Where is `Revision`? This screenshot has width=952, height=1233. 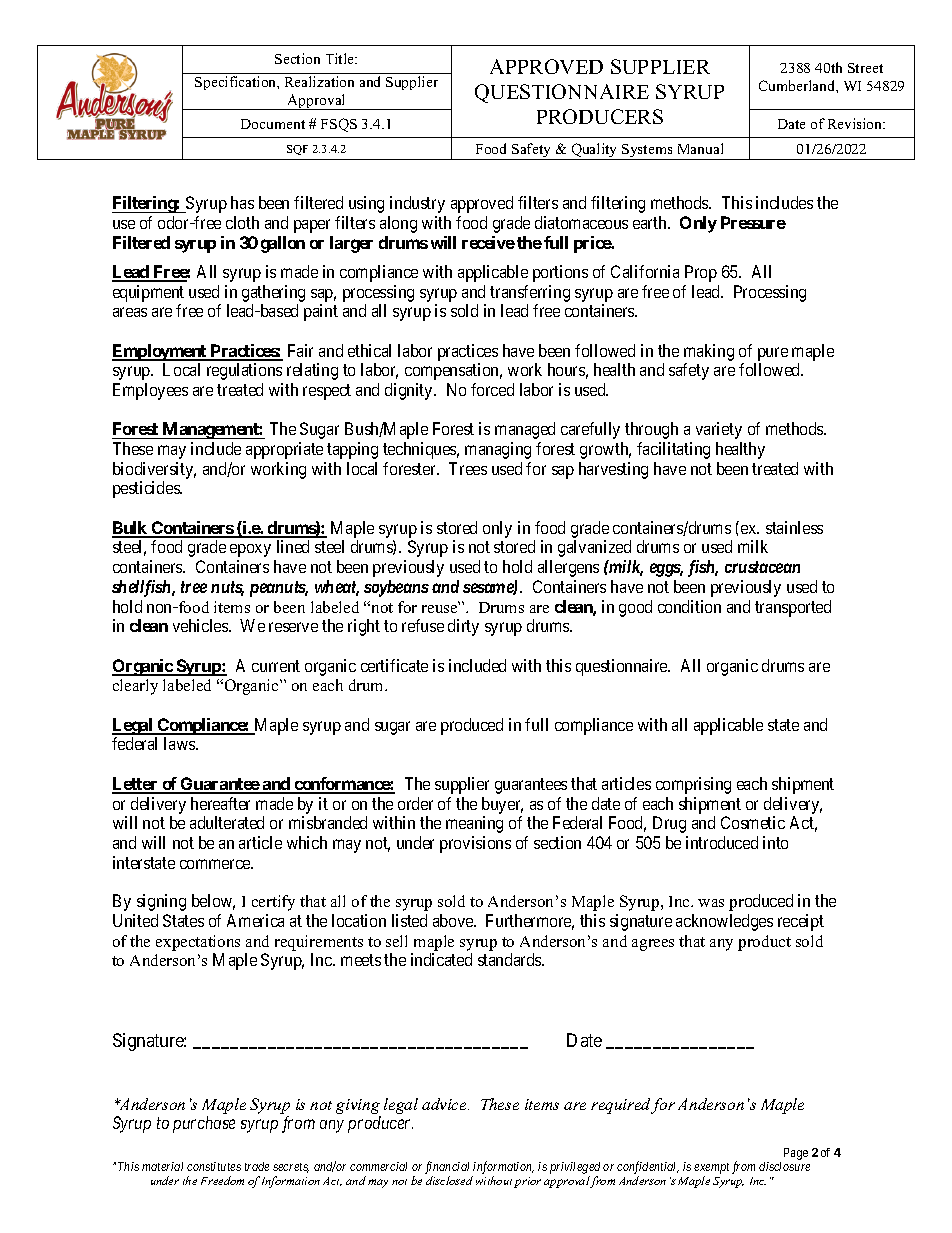
Revision is located at coordinates (856, 123).
